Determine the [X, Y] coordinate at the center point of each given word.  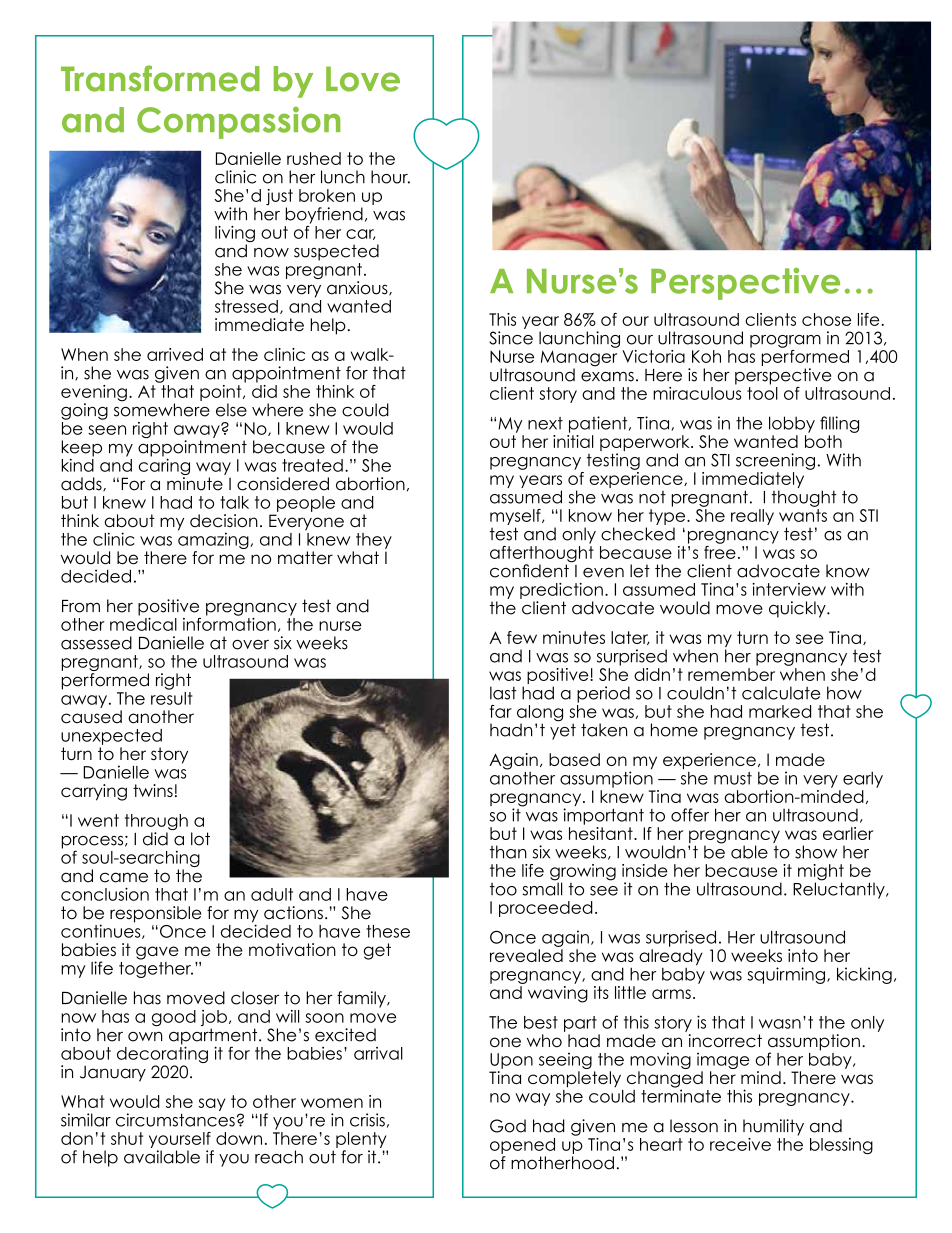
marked [780, 711]
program [785, 341]
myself [516, 517]
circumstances [175, 1120]
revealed [526, 955]
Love [363, 79]
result [172, 697]
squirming [786, 975]
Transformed [160, 78]
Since [511, 338]
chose [826, 319]
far [501, 711]
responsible [155, 914]
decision [224, 521]
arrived [175, 354]
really [752, 517]
